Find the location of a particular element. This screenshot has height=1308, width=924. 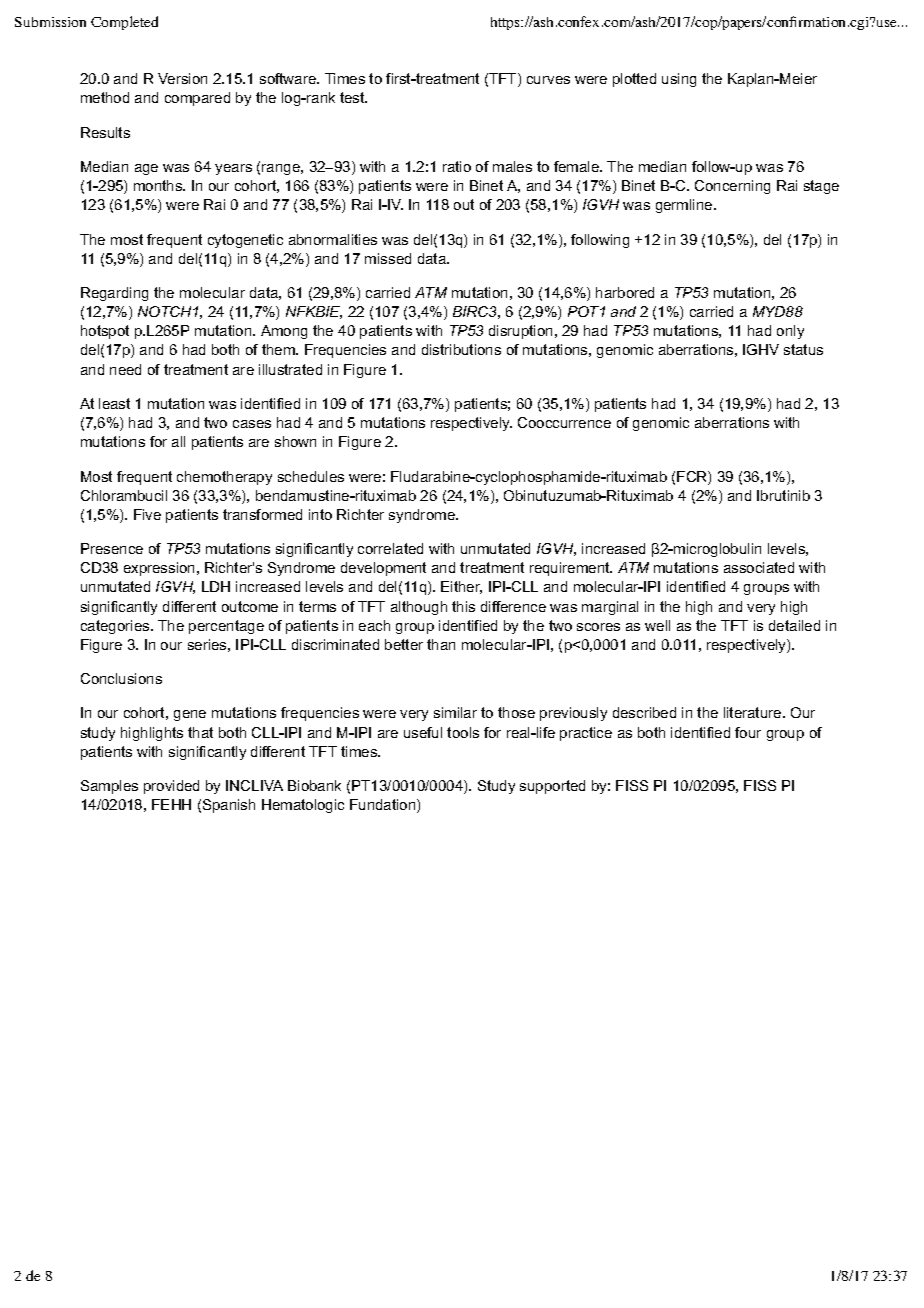

four is located at coordinates (748, 732).
